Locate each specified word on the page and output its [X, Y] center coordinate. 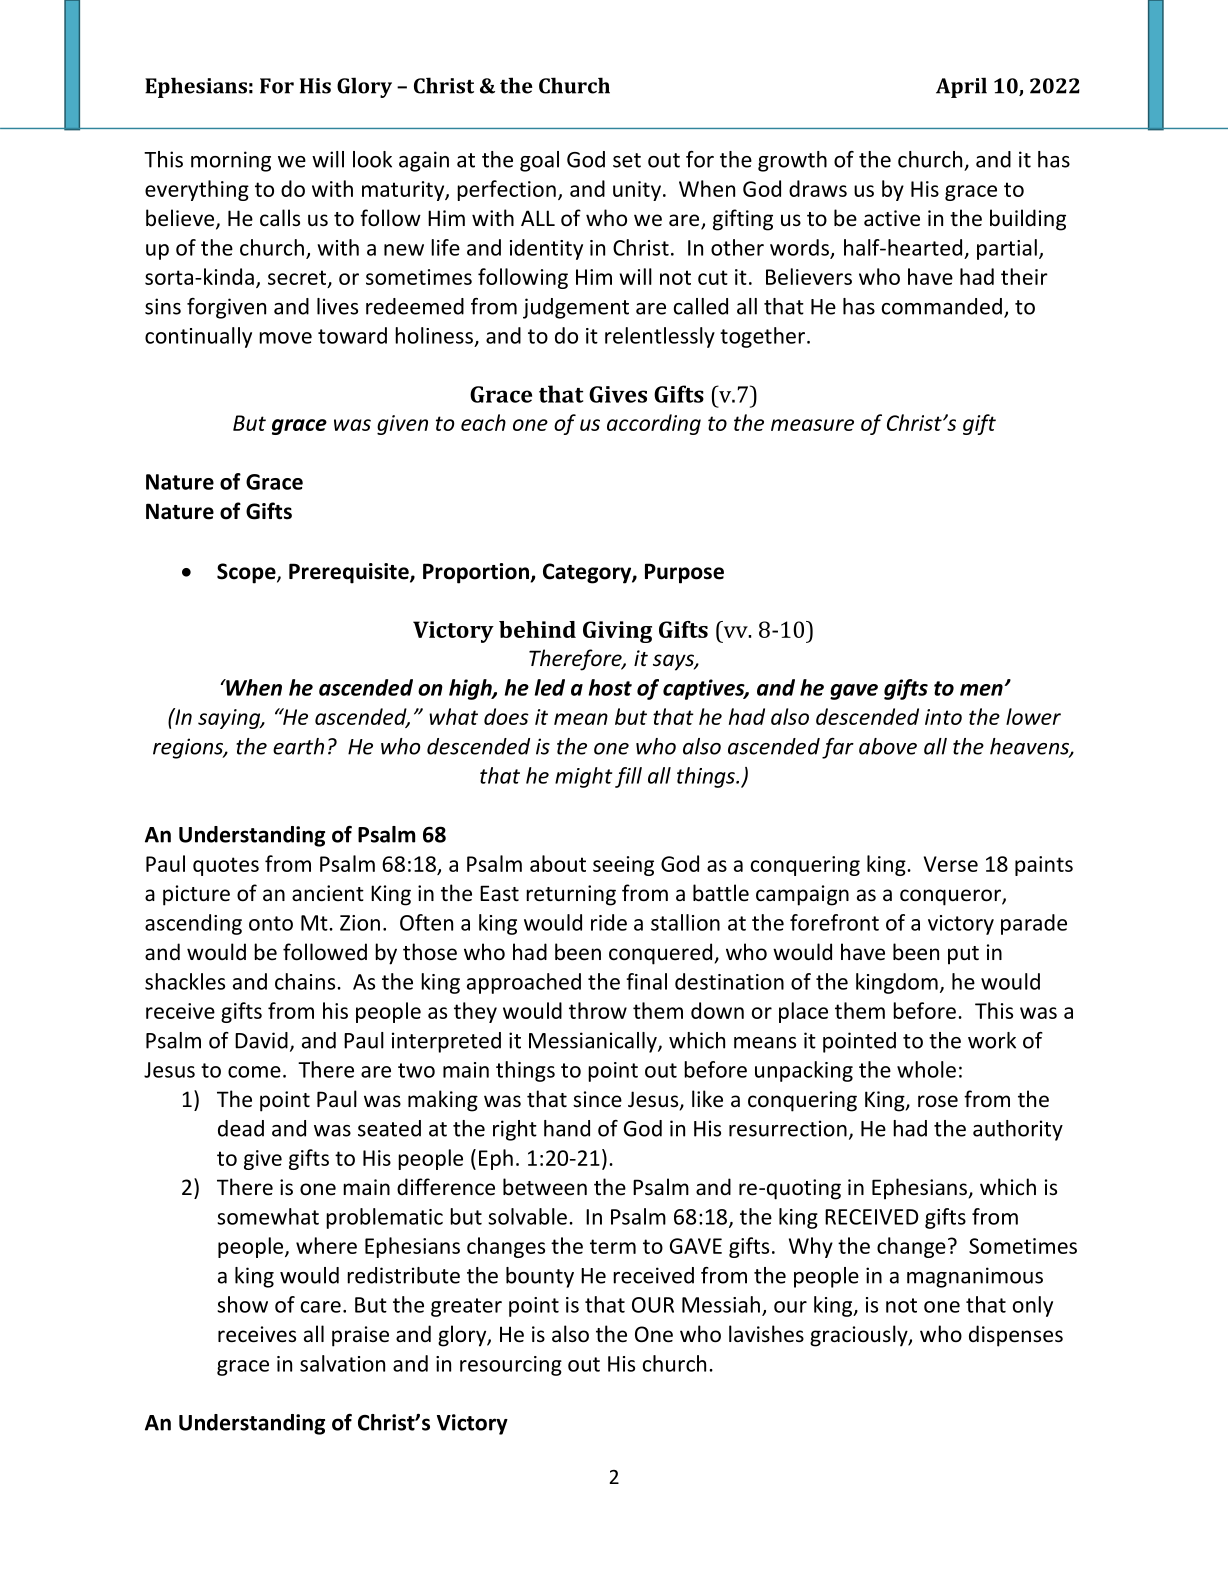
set [627, 160]
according [654, 424]
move [285, 338]
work [992, 1040]
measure [812, 425]
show [242, 1304]
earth [298, 746]
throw [598, 1010]
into [943, 717]
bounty [540, 1277]
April [961, 87]
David [261, 1040]
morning [231, 161]
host [610, 687]
